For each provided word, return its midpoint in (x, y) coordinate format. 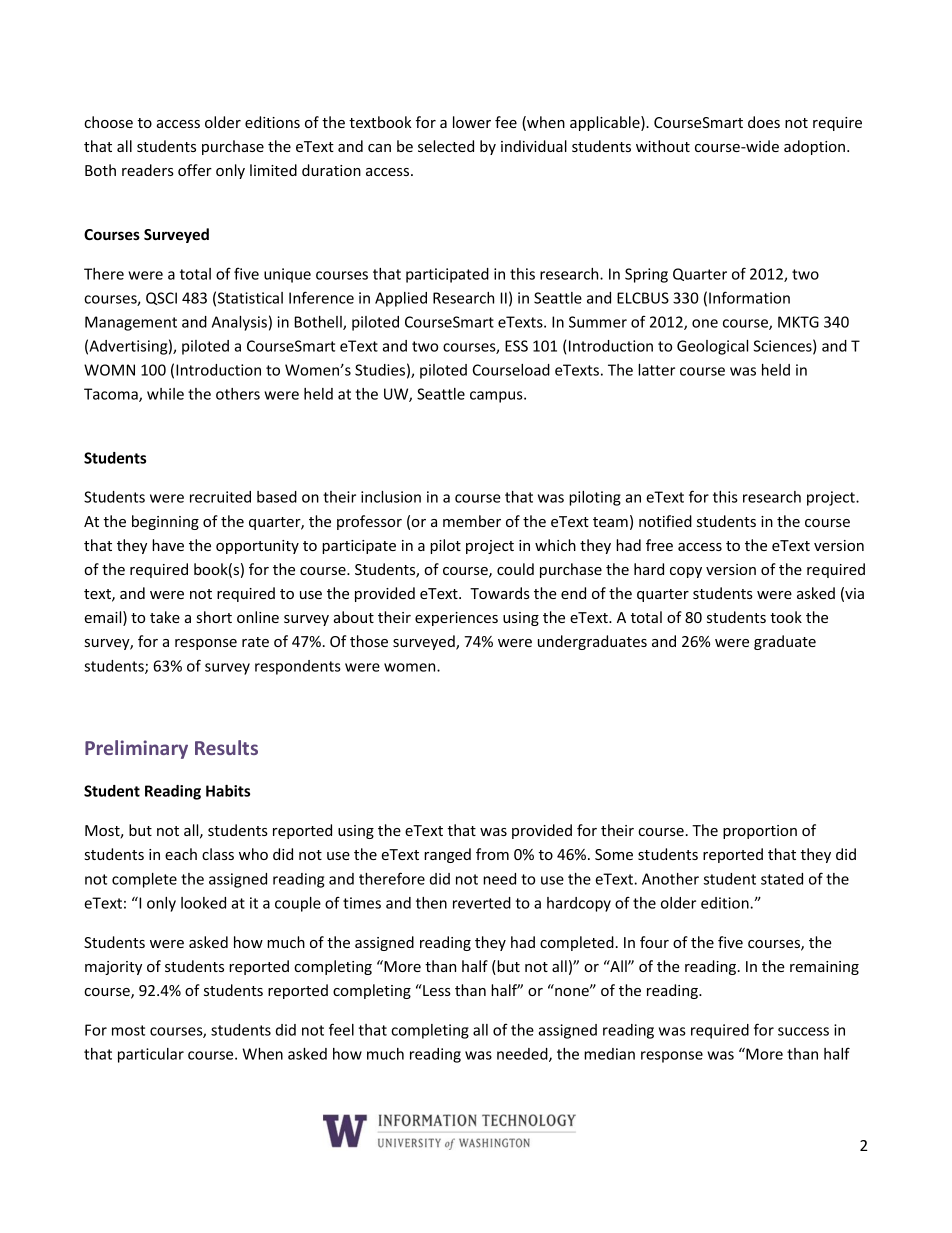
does (764, 122)
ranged (447, 855)
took (786, 617)
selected (446, 146)
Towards (500, 593)
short (214, 617)
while (165, 394)
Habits (228, 791)
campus (497, 397)
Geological (712, 347)
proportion (760, 832)
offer (195, 170)
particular (151, 1055)
